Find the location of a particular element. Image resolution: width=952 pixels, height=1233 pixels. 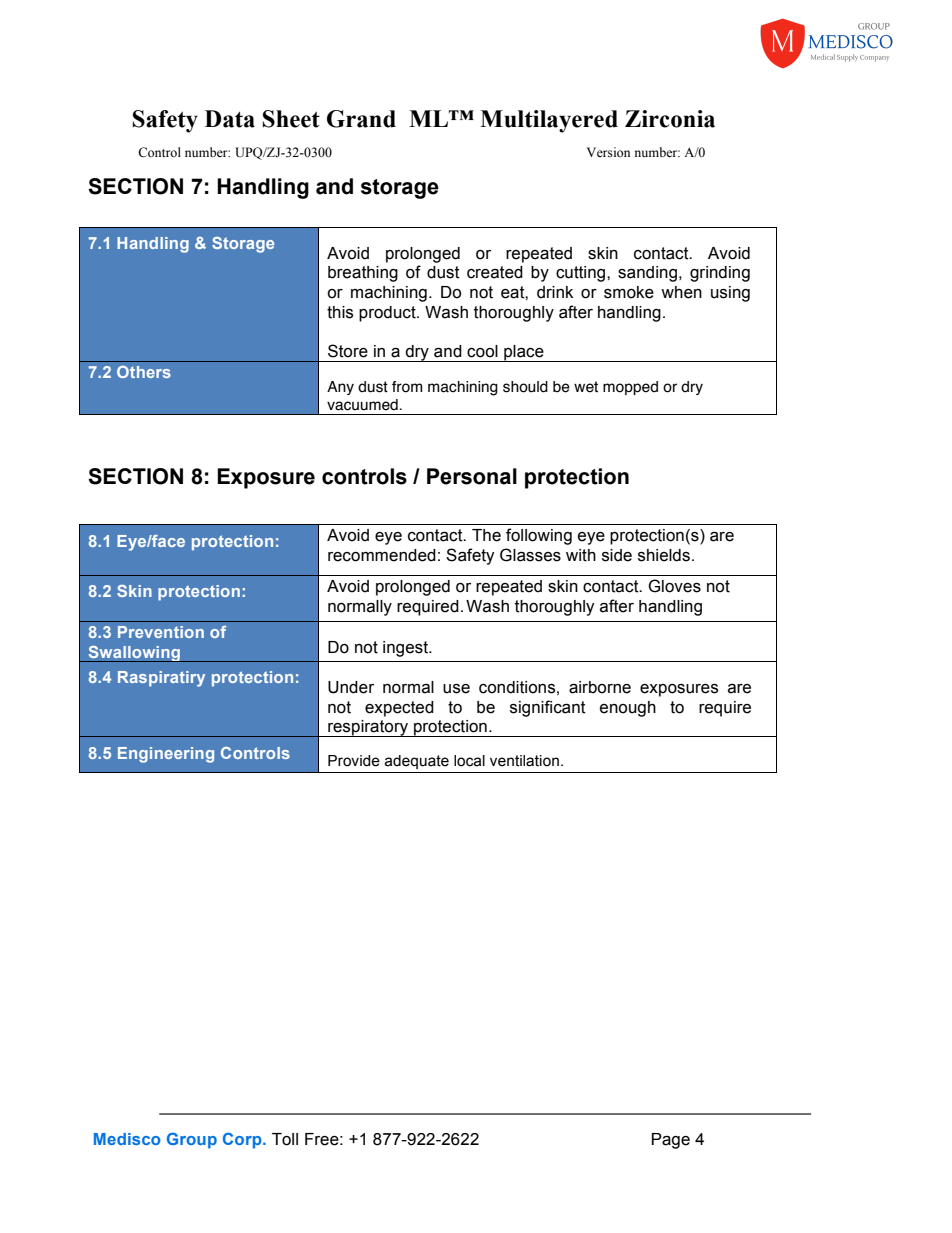

Page is located at coordinates (671, 1141).
